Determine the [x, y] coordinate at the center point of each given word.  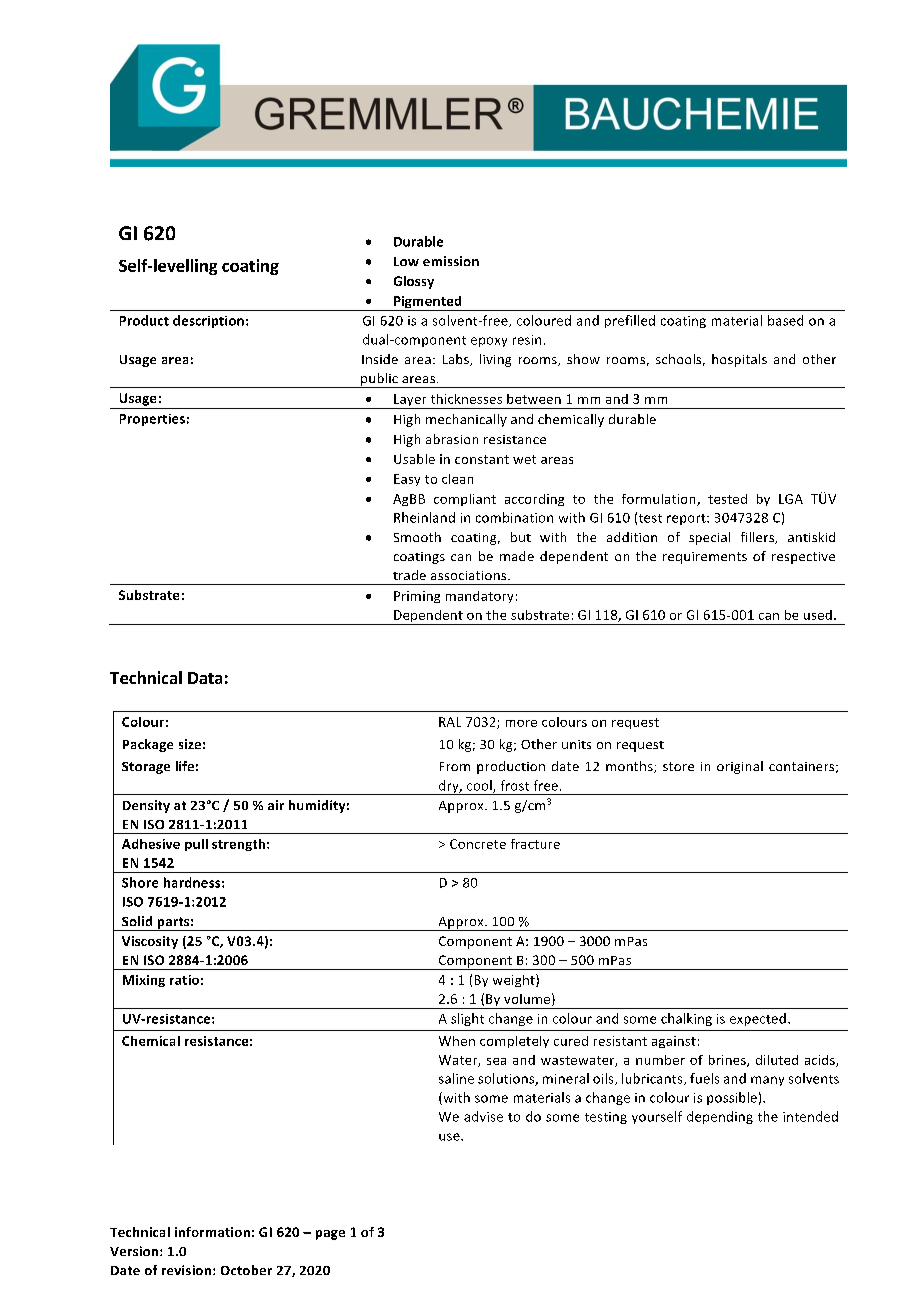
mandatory [479, 597]
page [330, 1235]
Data [205, 678]
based [785, 320]
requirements [705, 558]
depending [720, 1117]
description [208, 321]
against [674, 1042]
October [246, 1270]
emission [451, 261]
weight [515, 980]
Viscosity [150, 942]
